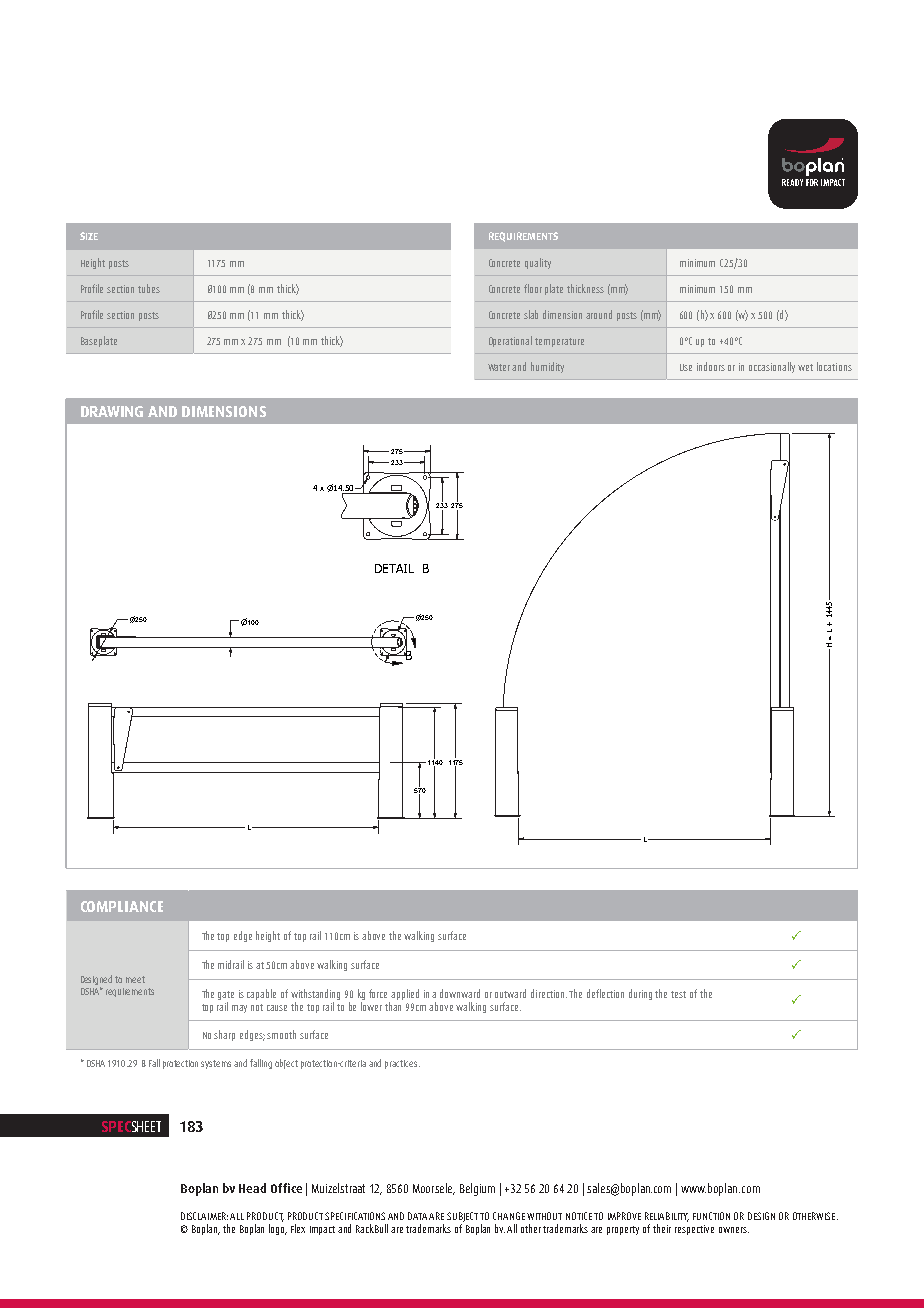 This screenshot has height=1308, width=924. What do you see at coordinates (204, 1216) in the screenshot?
I see `DISCLAIMER` at bounding box center [204, 1216].
